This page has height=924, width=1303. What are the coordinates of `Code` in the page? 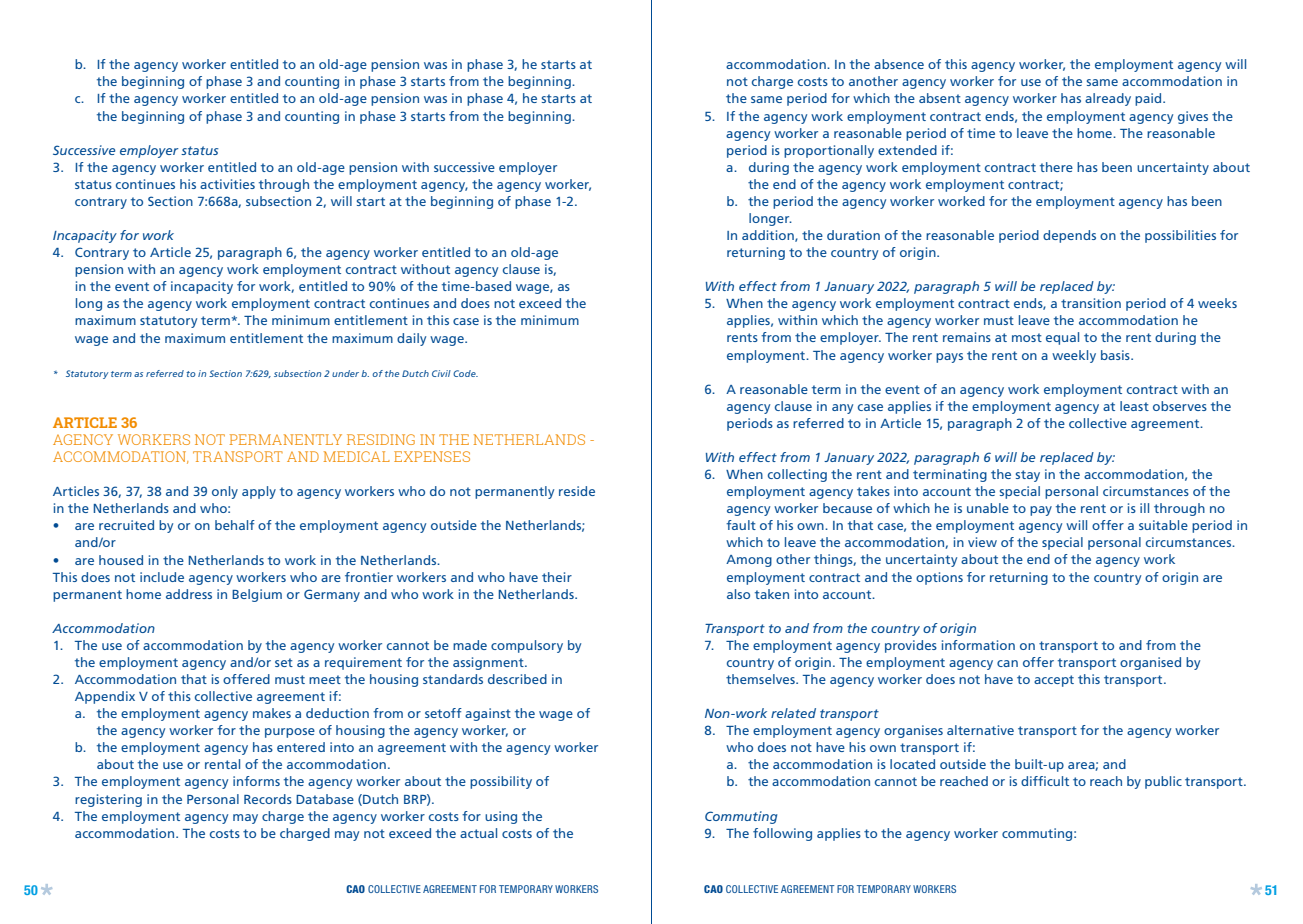 It's located at (465, 373).
